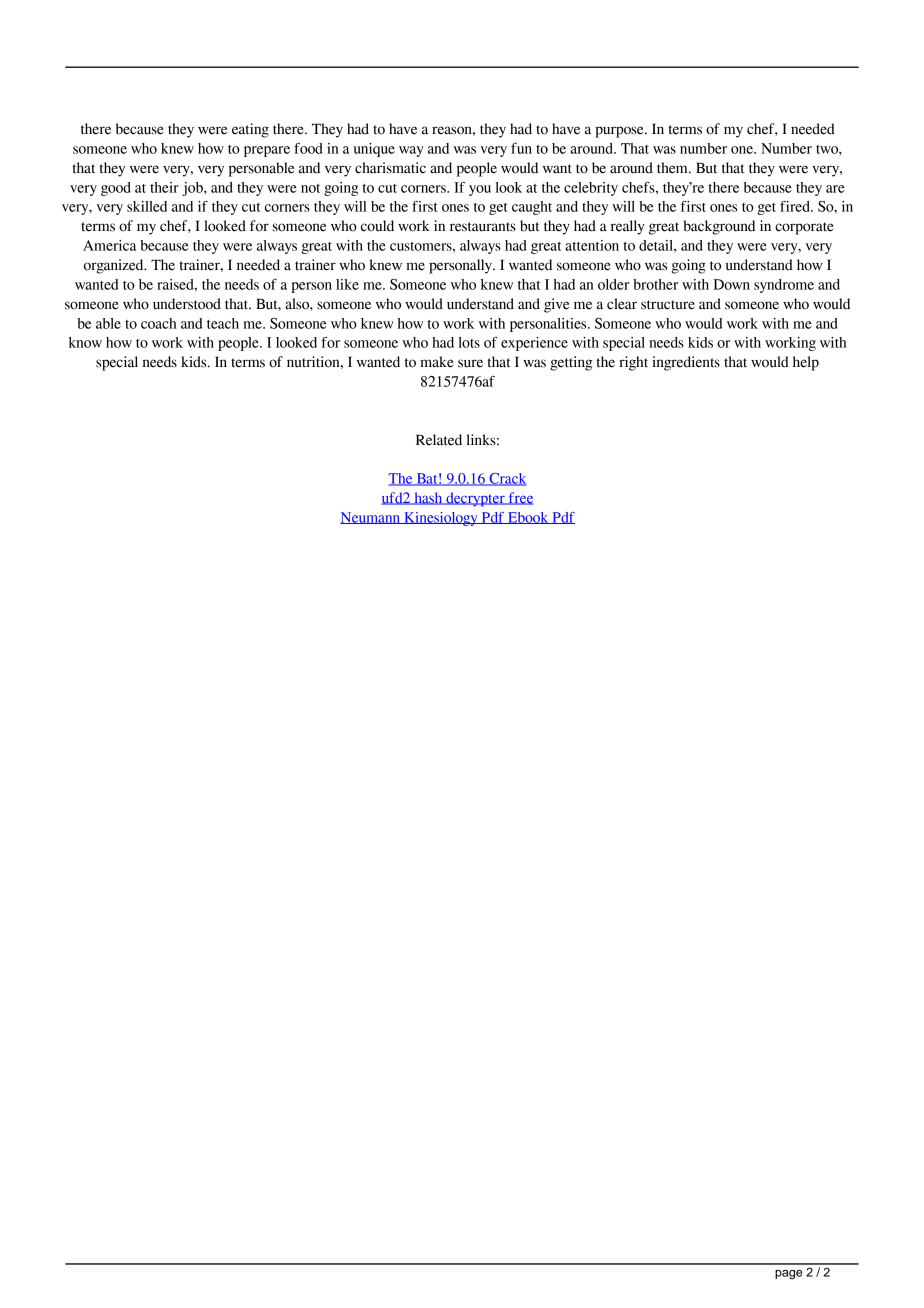 This page has width=924, height=1308. I want to click on you, so click(480, 190).
